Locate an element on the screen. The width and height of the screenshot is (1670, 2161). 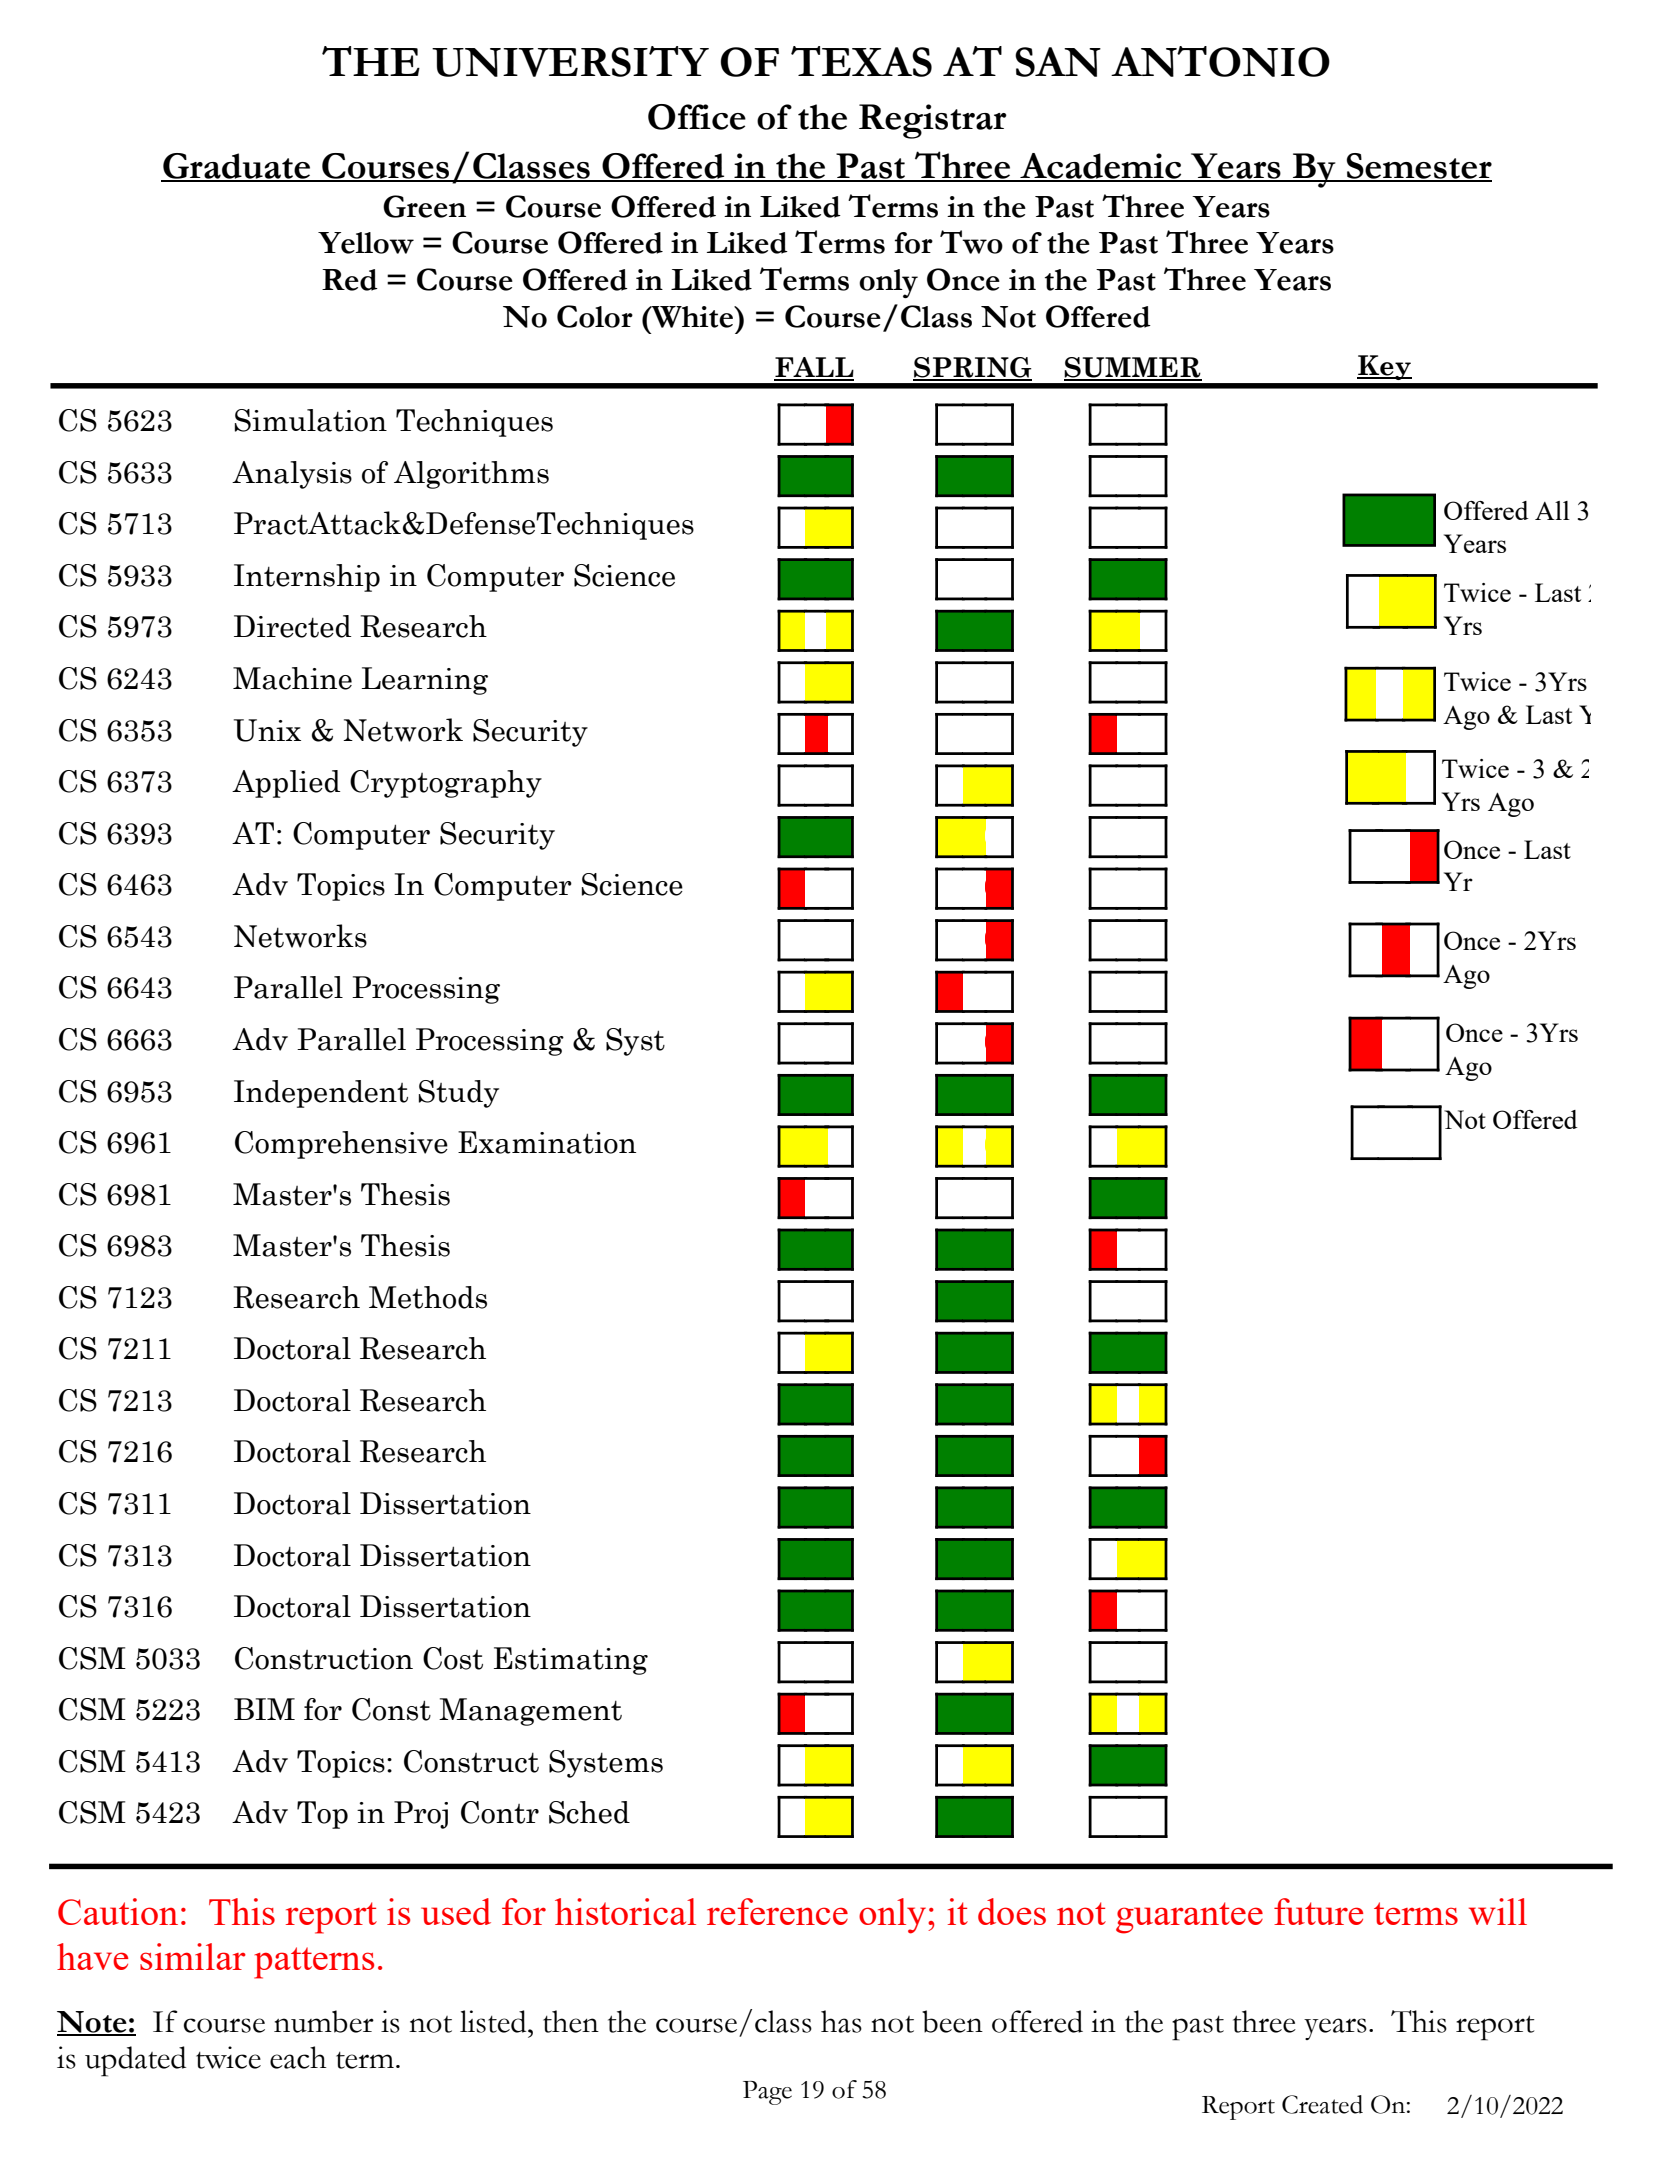
Estimating is located at coordinates (571, 1661).
